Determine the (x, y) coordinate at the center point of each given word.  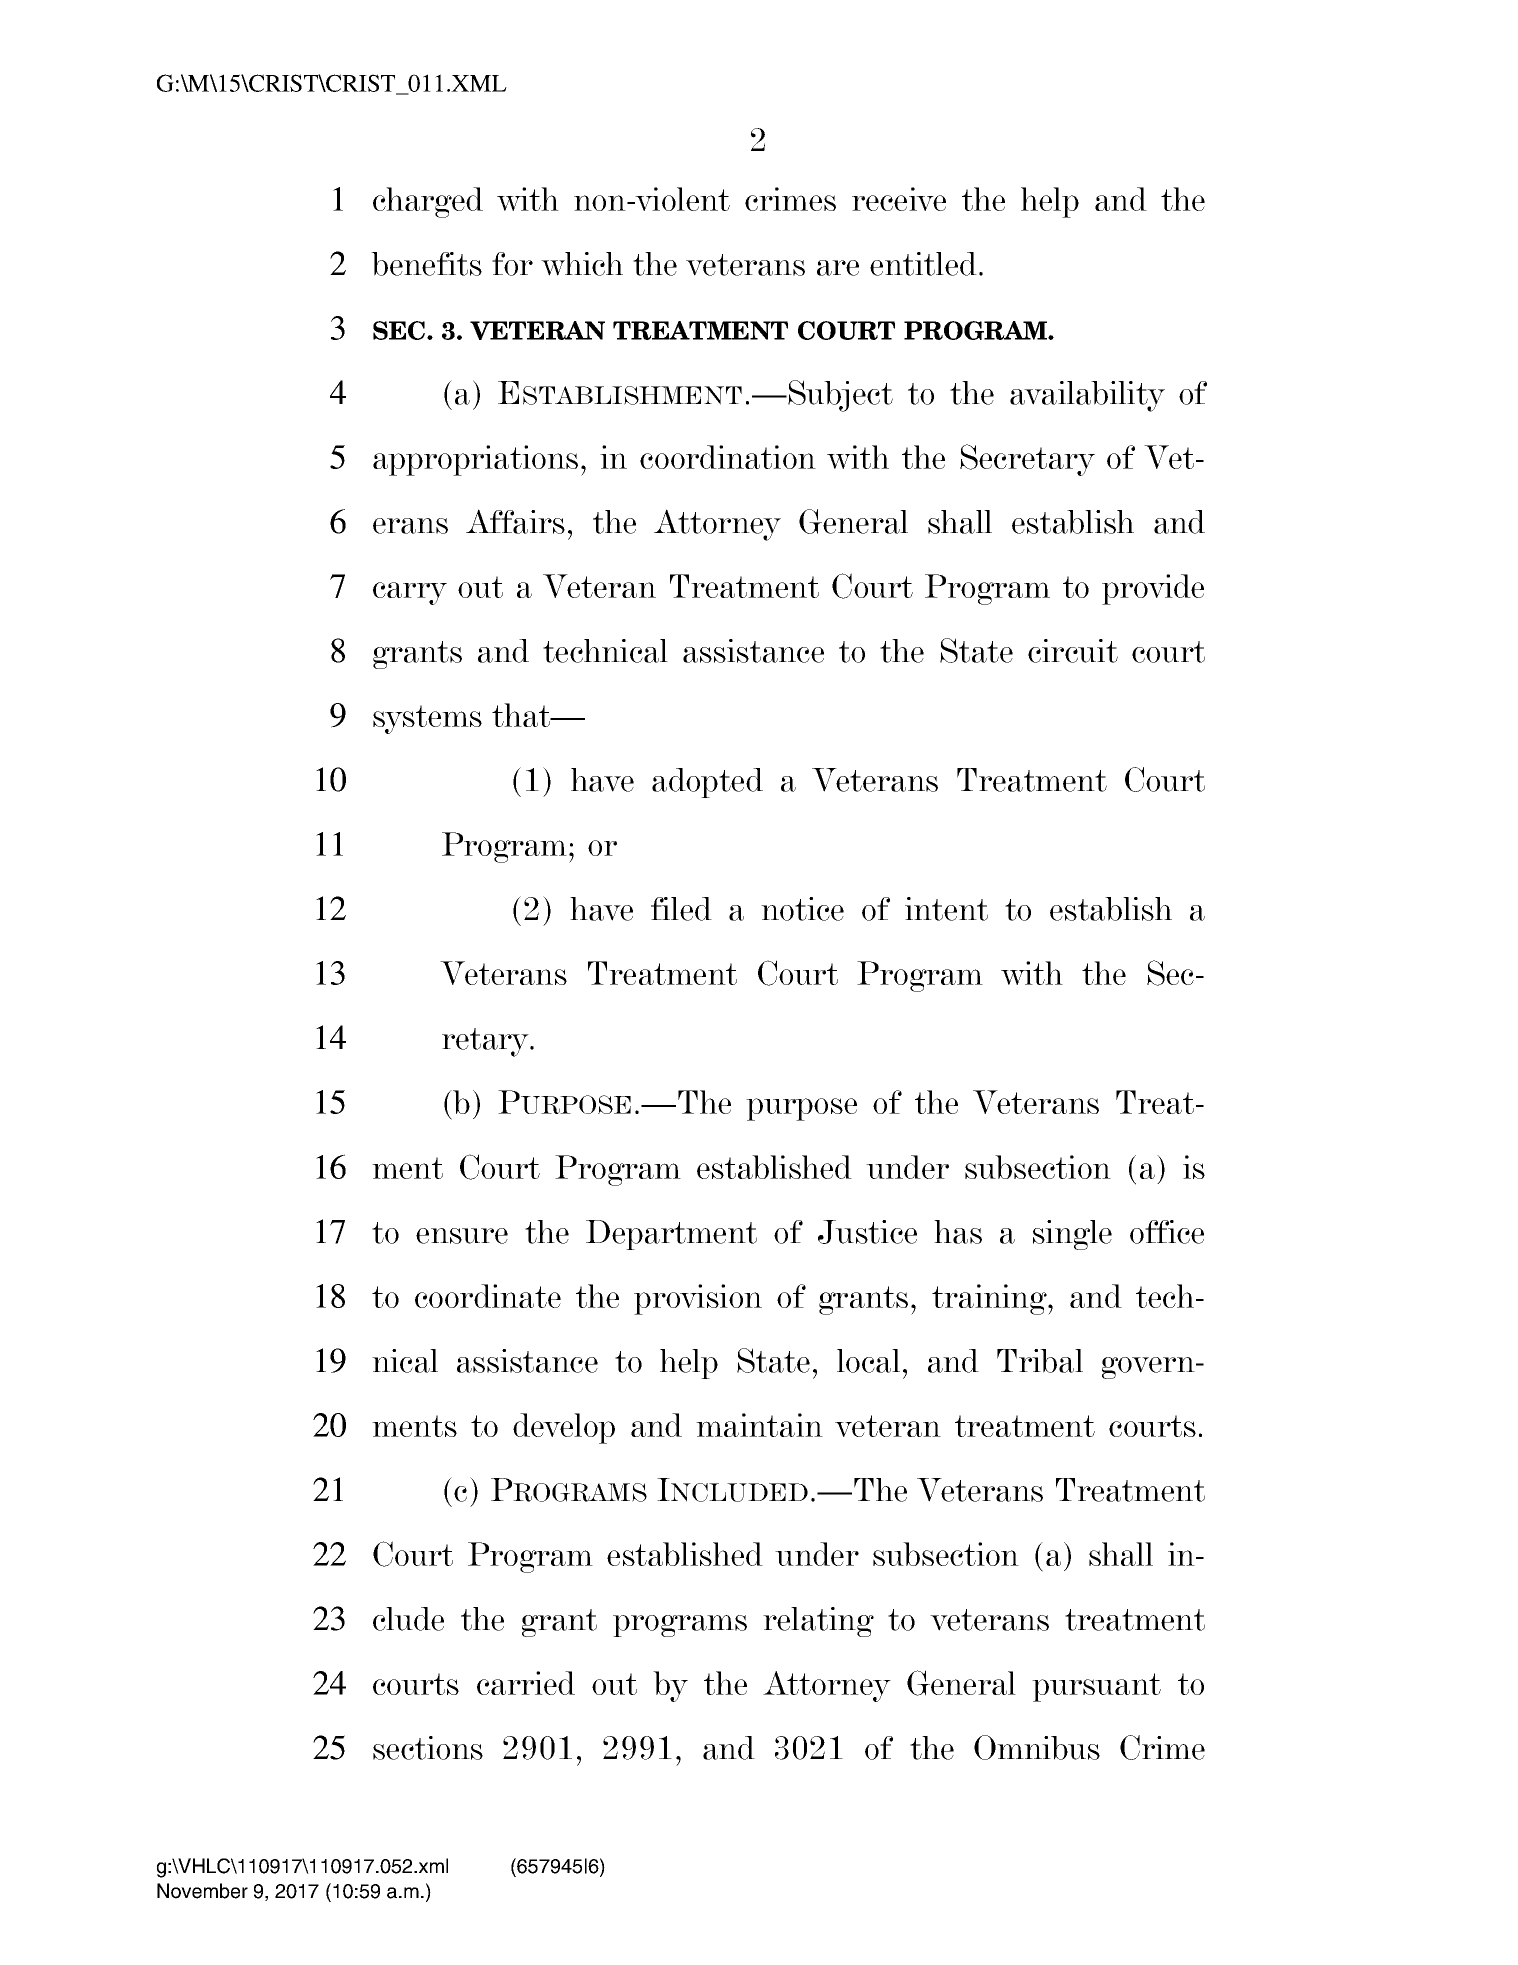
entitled (923, 264)
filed (681, 909)
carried (526, 1683)
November (202, 1891)
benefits (426, 264)
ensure (462, 1236)
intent (946, 909)
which (582, 264)
